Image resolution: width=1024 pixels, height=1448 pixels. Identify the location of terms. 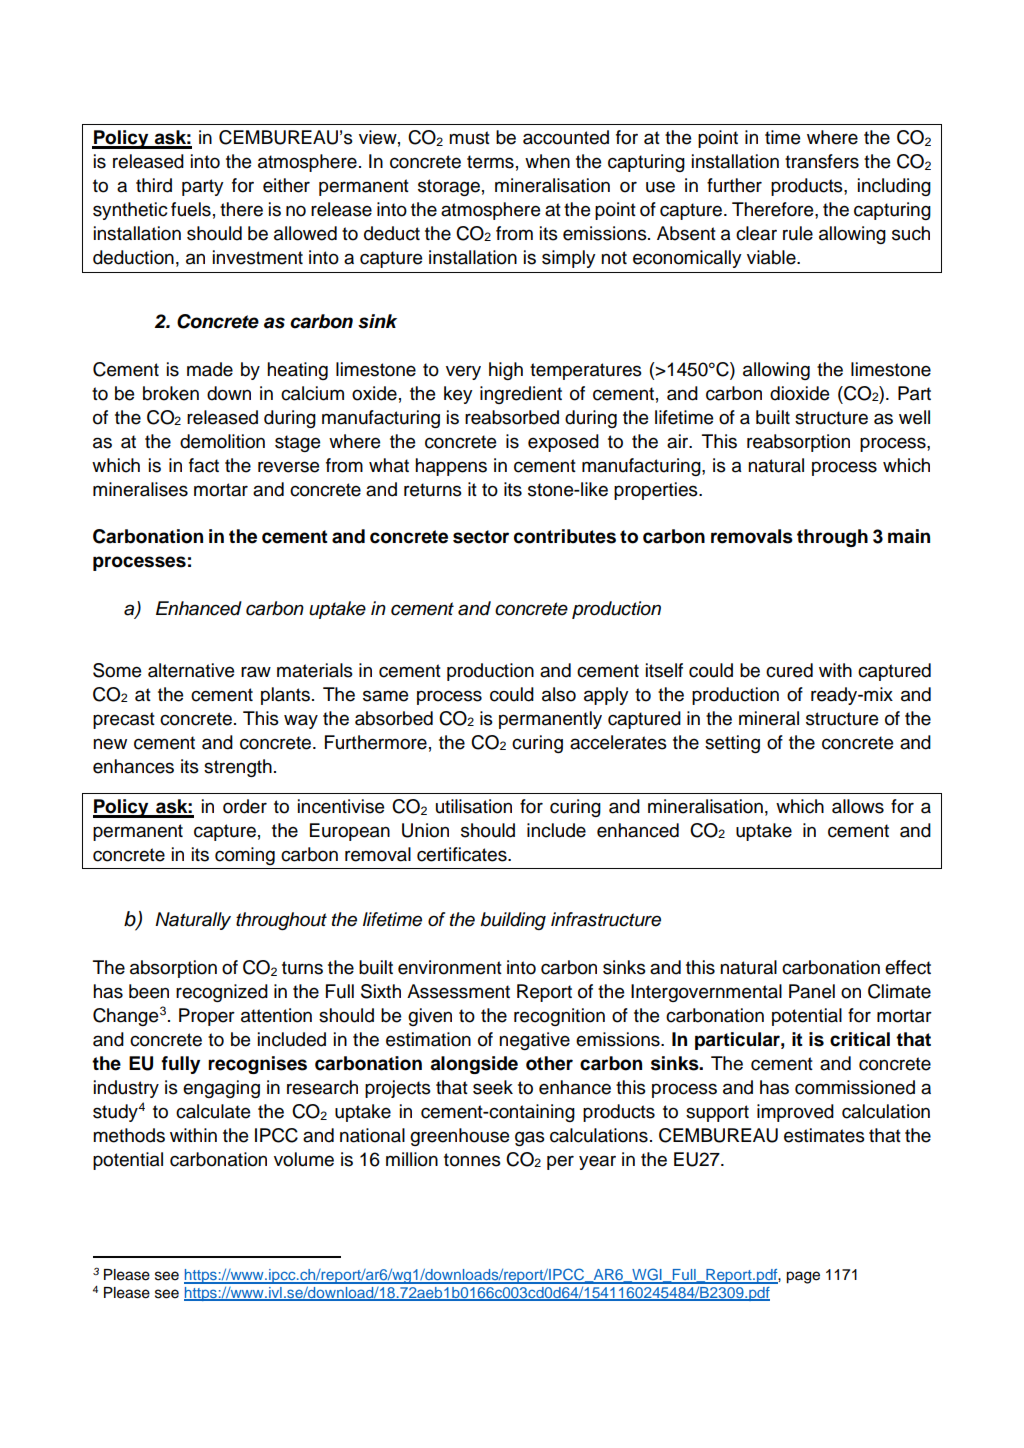
(490, 162).
